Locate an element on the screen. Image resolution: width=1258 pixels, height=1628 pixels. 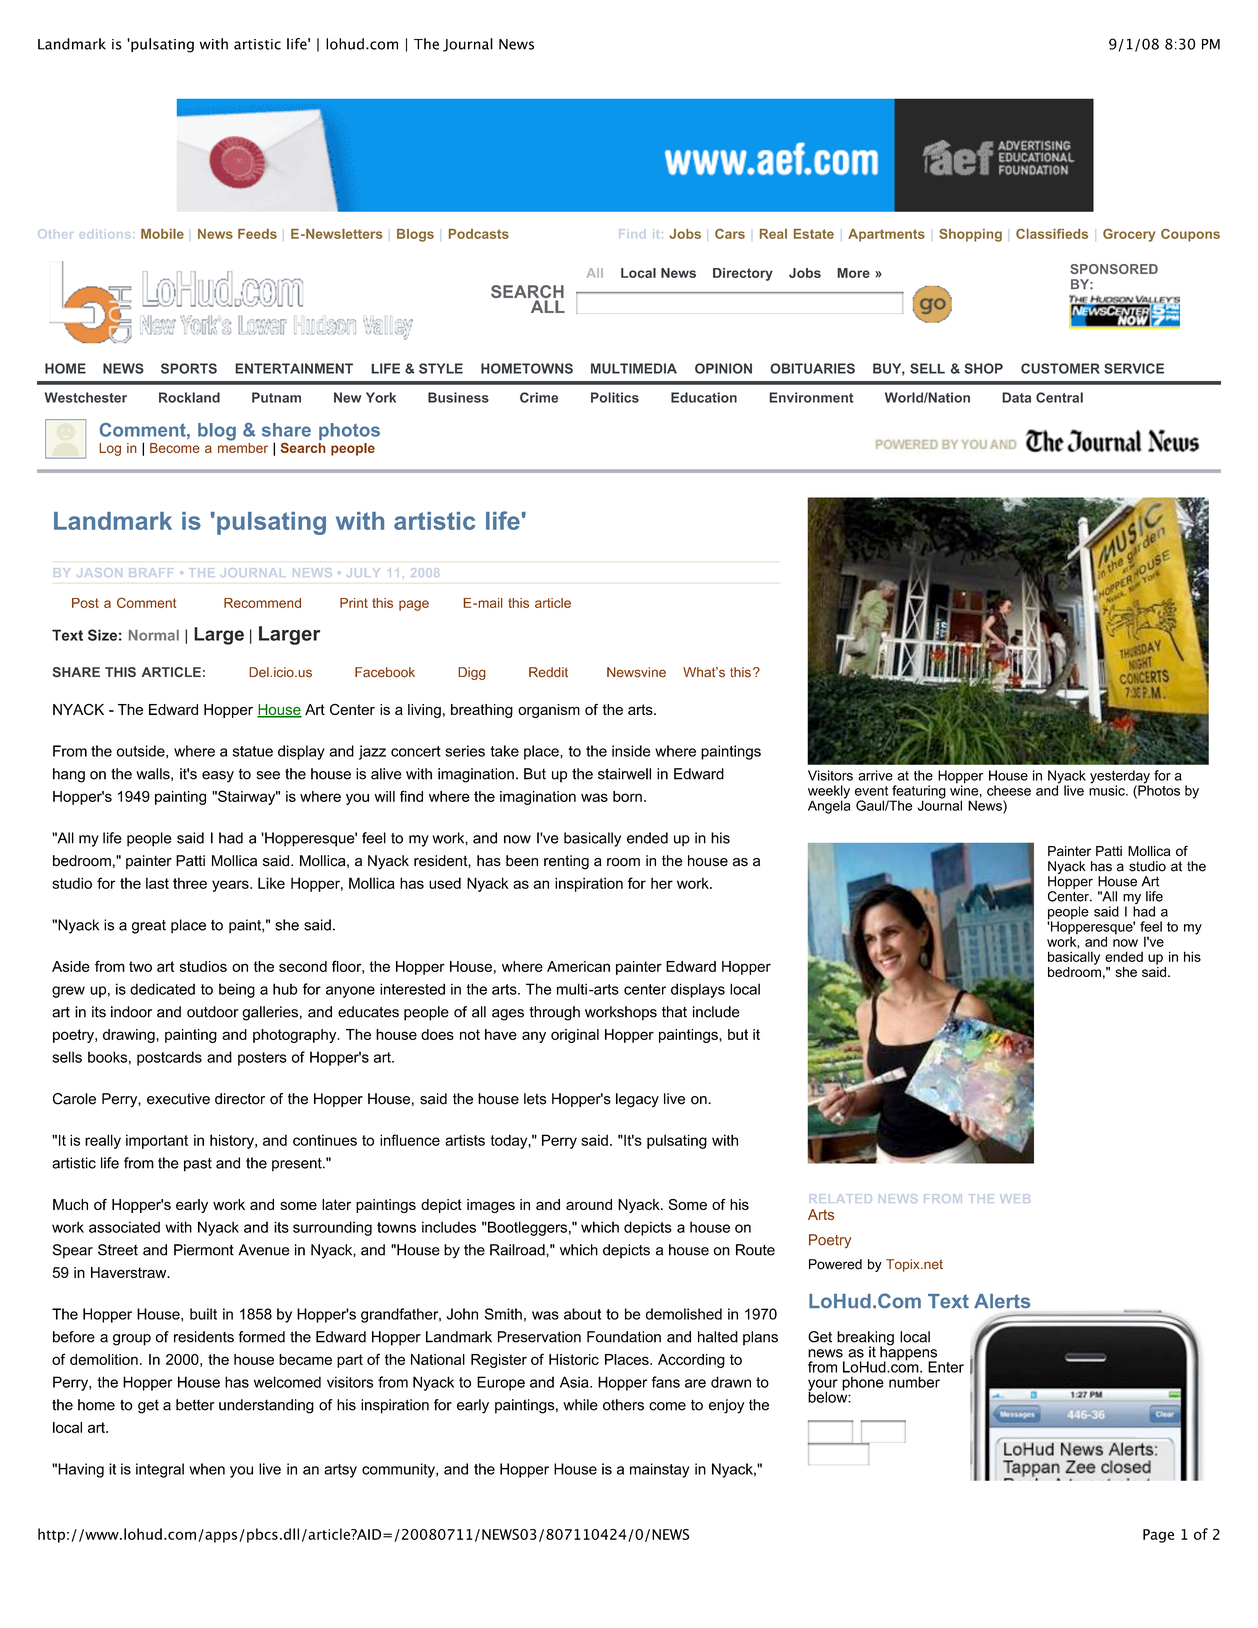
WEB is located at coordinates (1015, 1198).
